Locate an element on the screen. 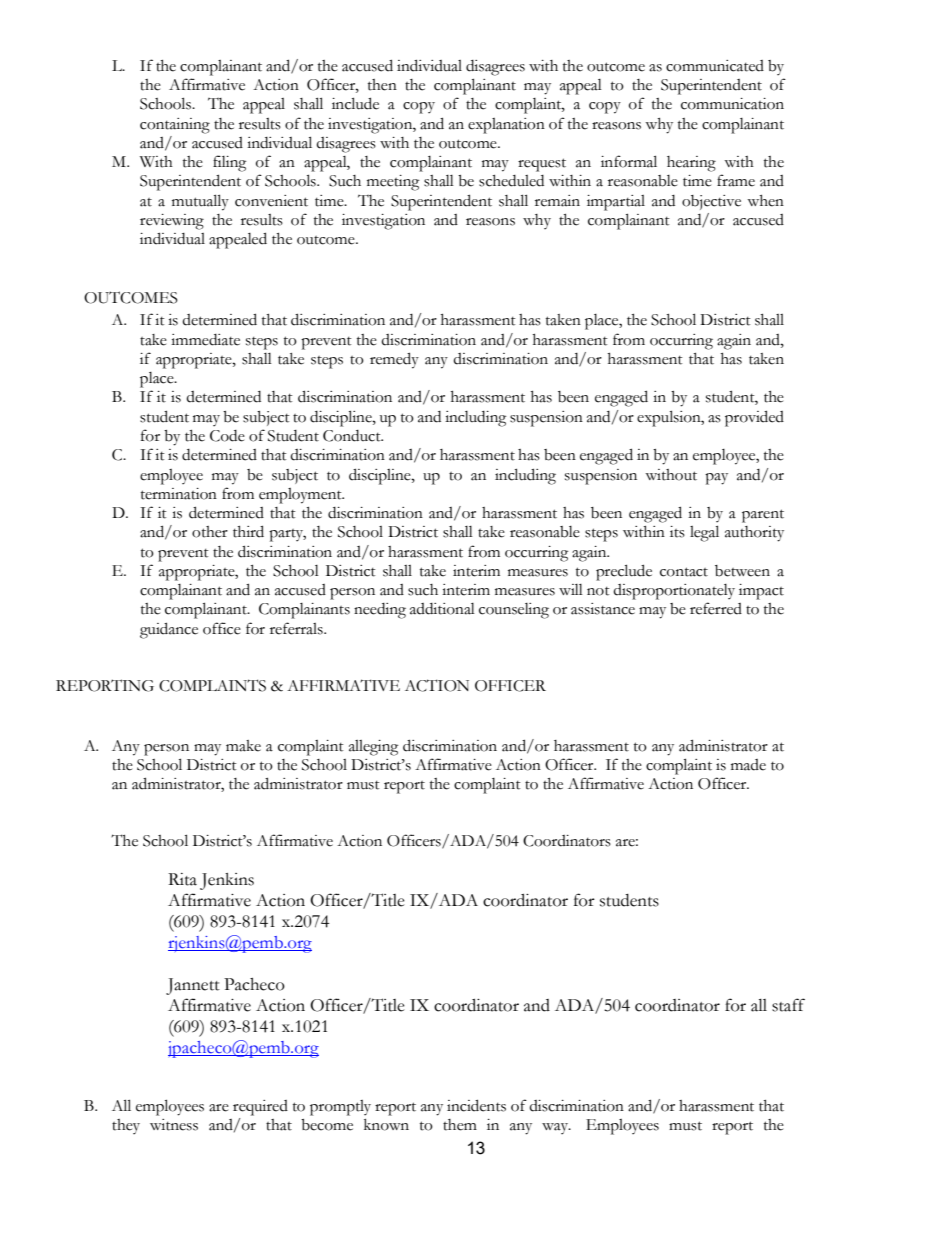  made is located at coordinates (748, 765).
